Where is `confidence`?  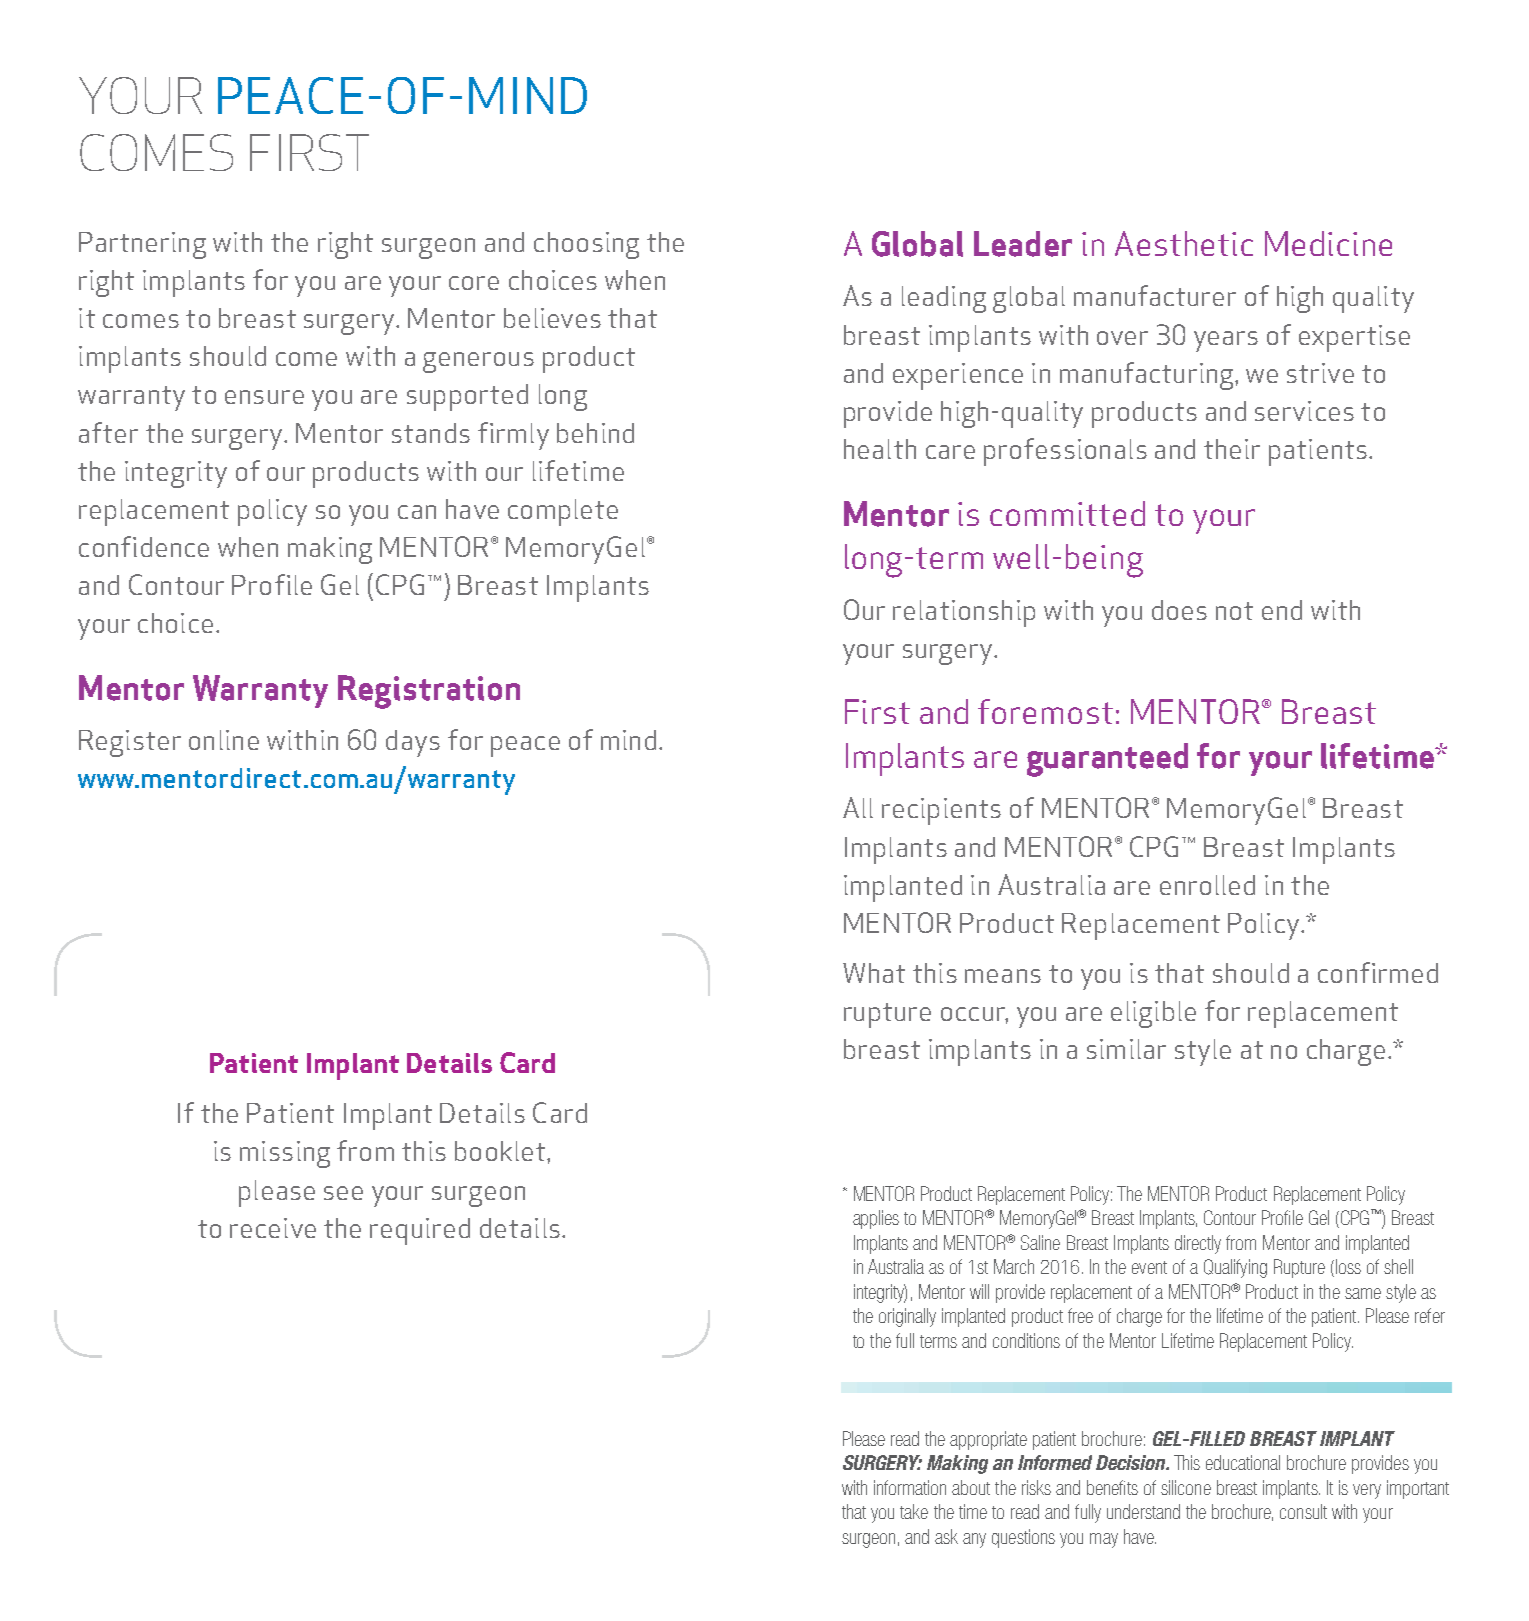 confidence is located at coordinates (144, 546).
